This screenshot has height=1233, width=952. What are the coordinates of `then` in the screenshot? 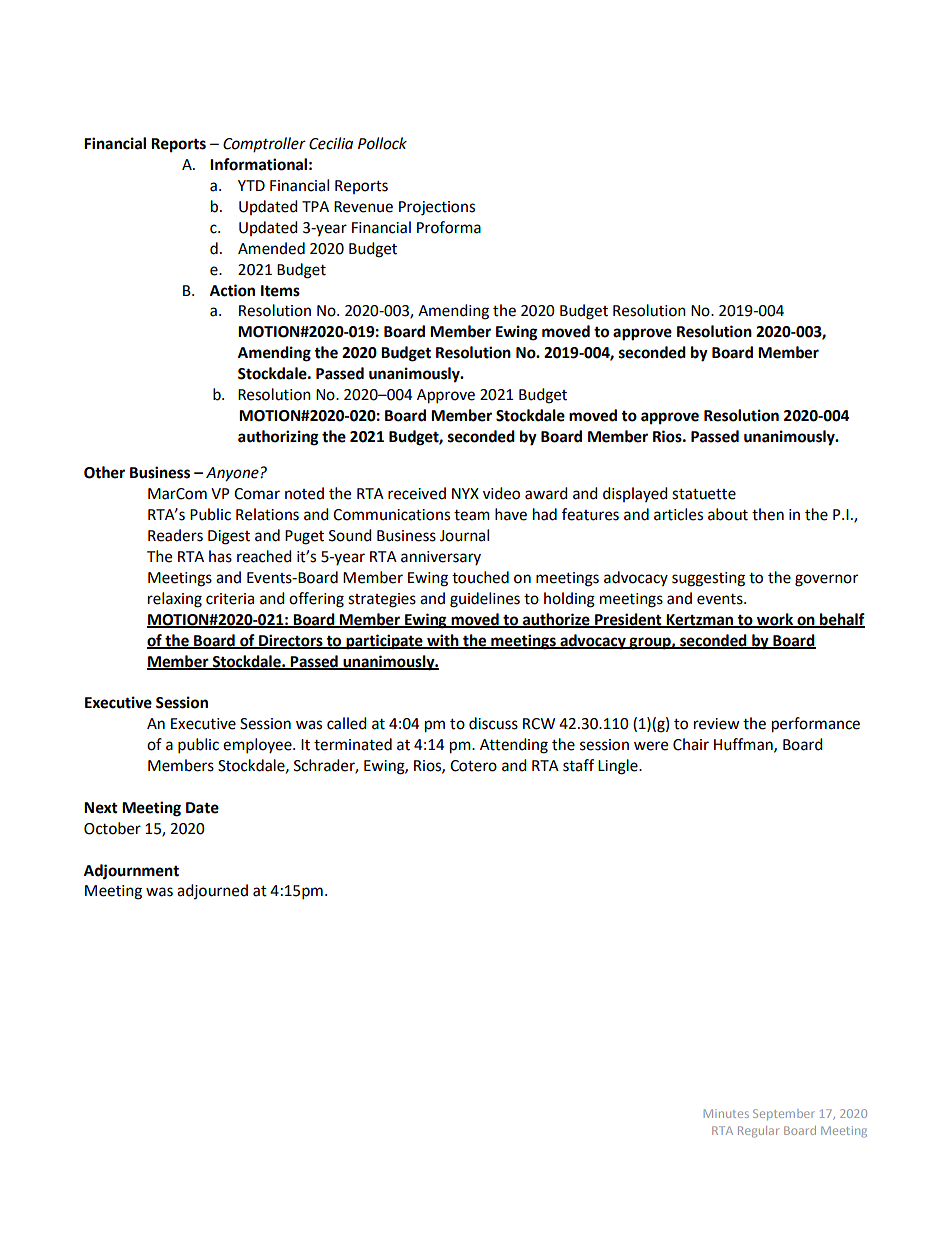 It's located at (768, 514).
